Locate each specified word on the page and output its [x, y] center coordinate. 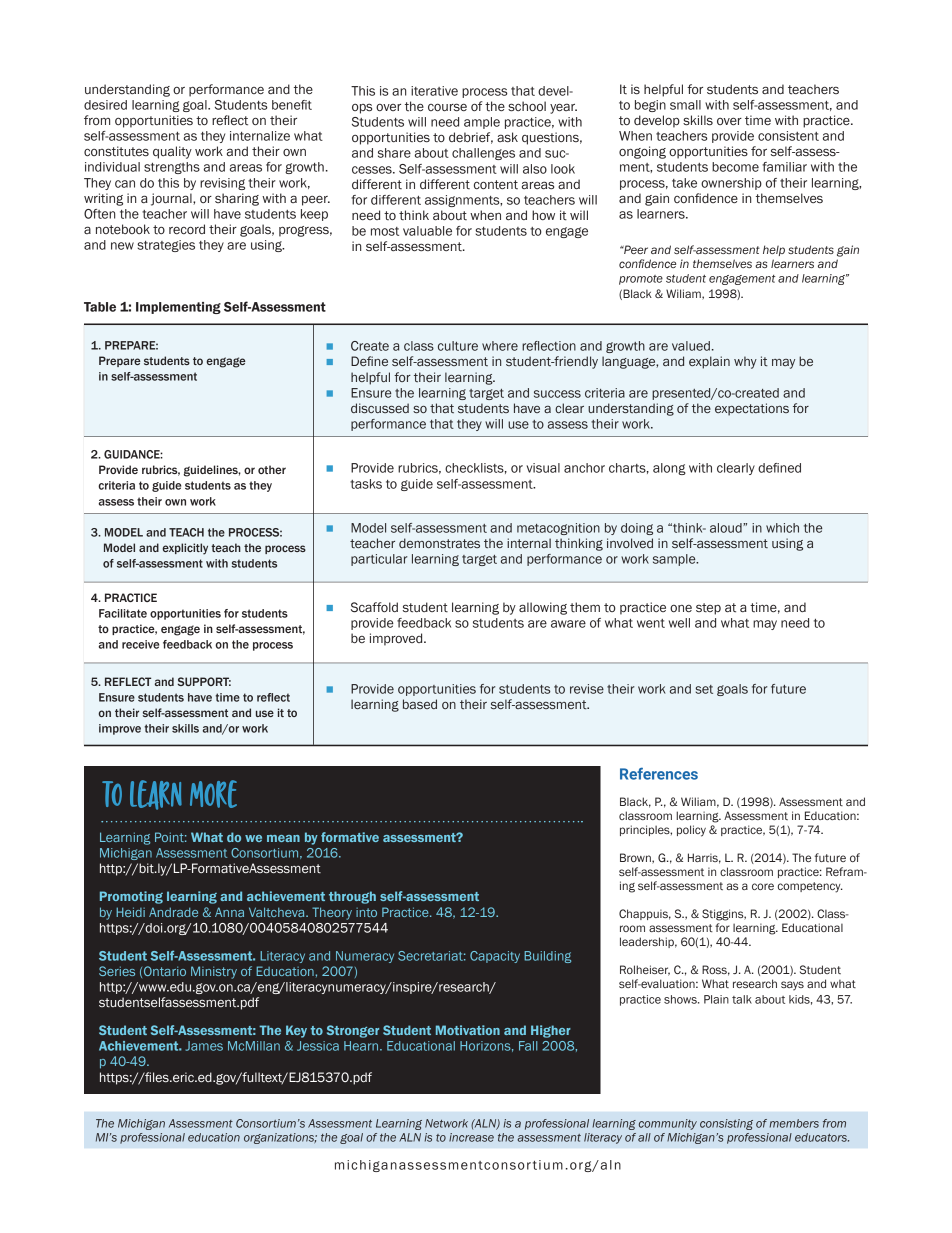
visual [543, 468]
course [447, 107]
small [685, 105]
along [669, 469]
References [659, 773]
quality [172, 152]
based [420, 704]
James [204, 1046]
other [272, 469]
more [213, 794]
